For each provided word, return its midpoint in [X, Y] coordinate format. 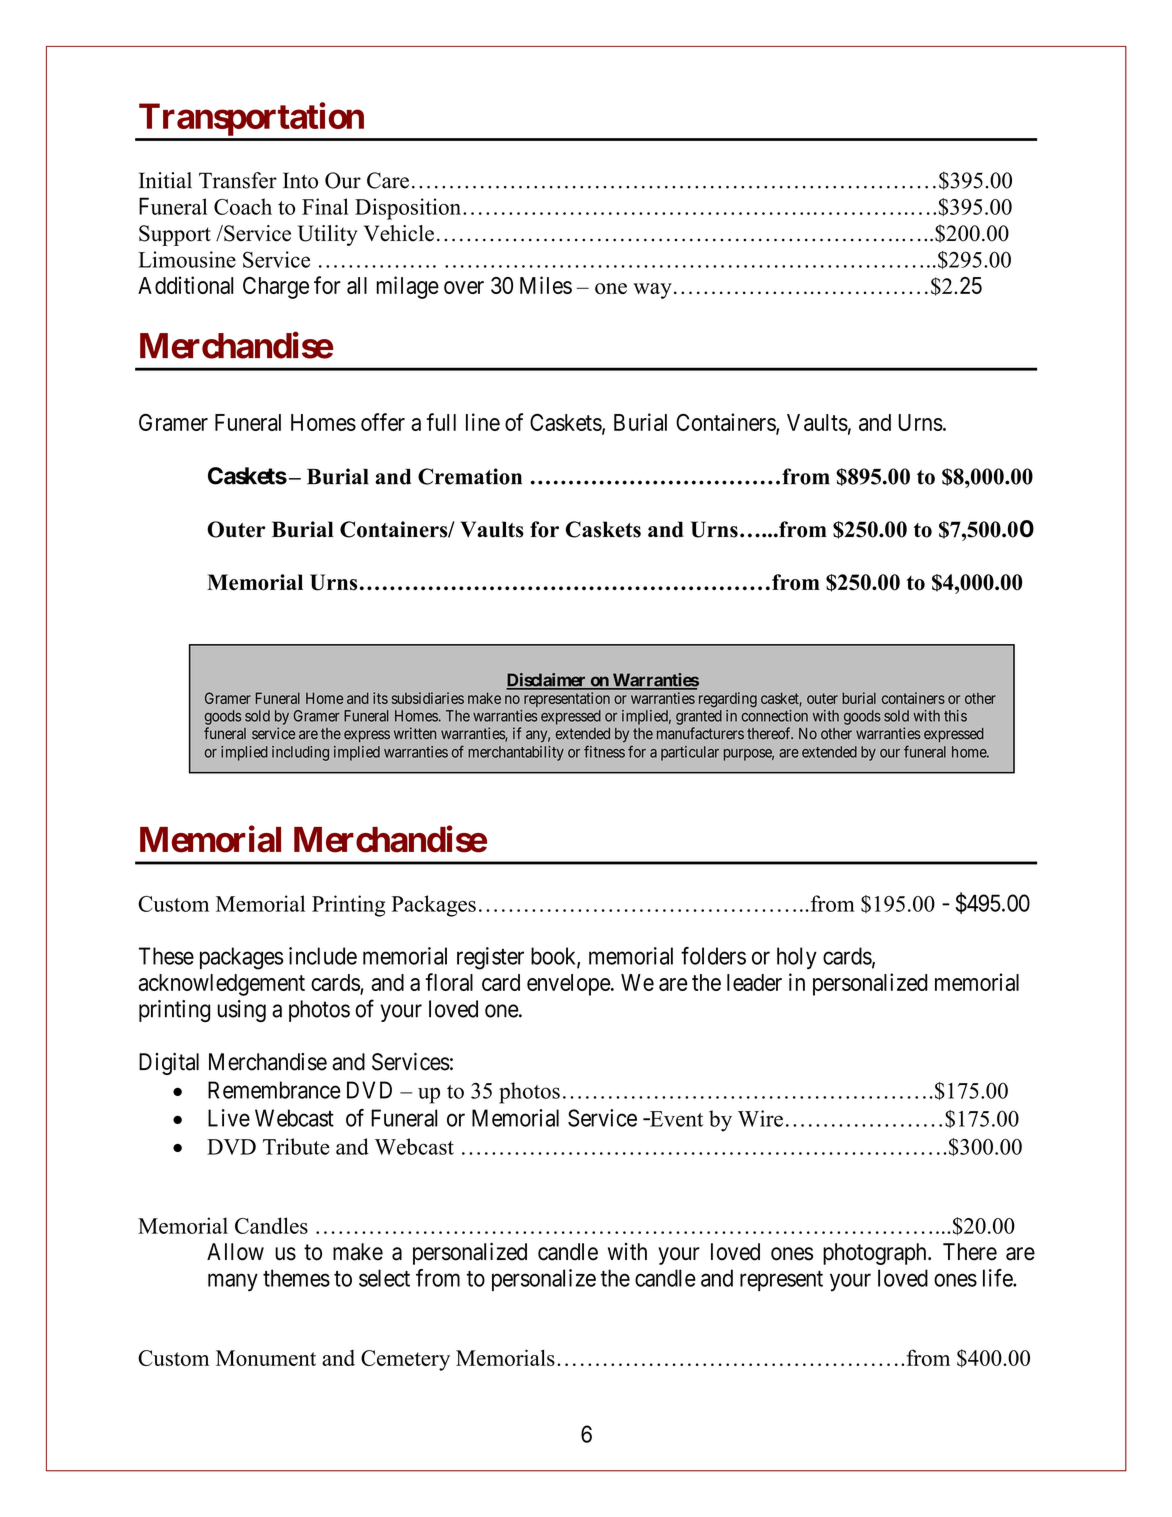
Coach [243, 206]
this [955, 716]
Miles [546, 285]
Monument [266, 1358]
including [300, 753]
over [464, 287]
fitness [604, 751]
